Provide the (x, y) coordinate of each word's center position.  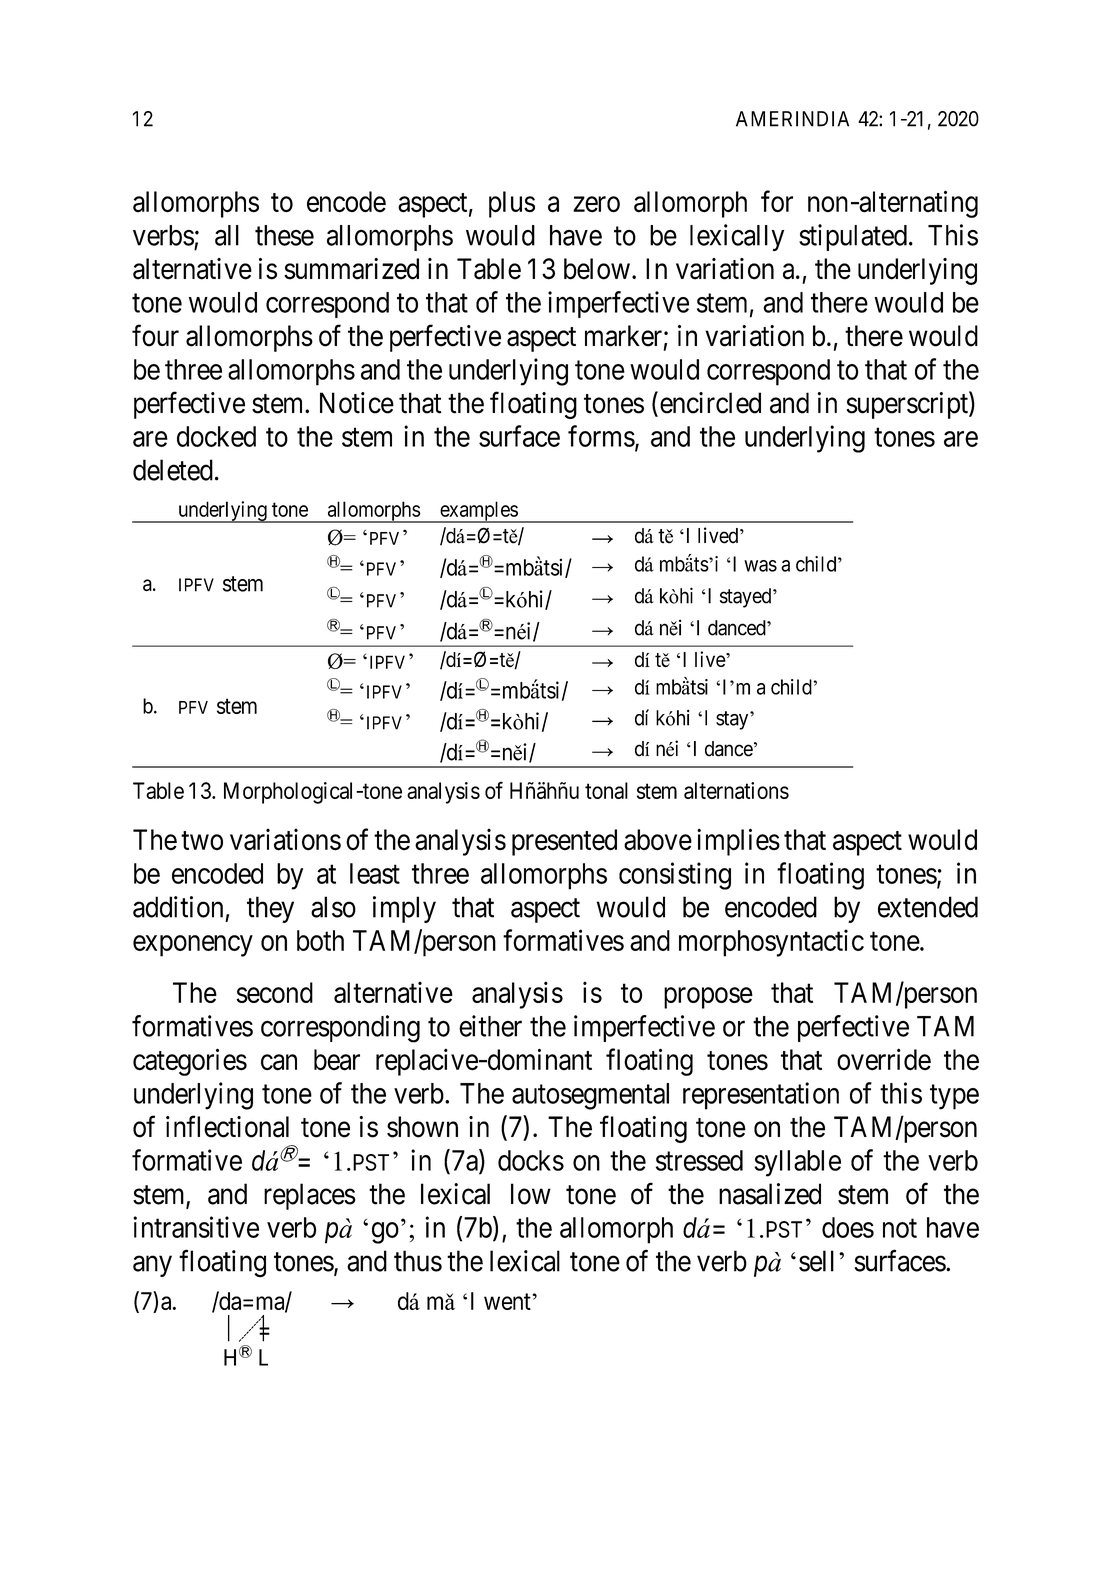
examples (478, 512)
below (597, 269)
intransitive (196, 1227)
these (284, 235)
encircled (710, 403)
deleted (173, 470)
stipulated (853, 237)
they (270, 909)
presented (564, 842)
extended (928, 907)
